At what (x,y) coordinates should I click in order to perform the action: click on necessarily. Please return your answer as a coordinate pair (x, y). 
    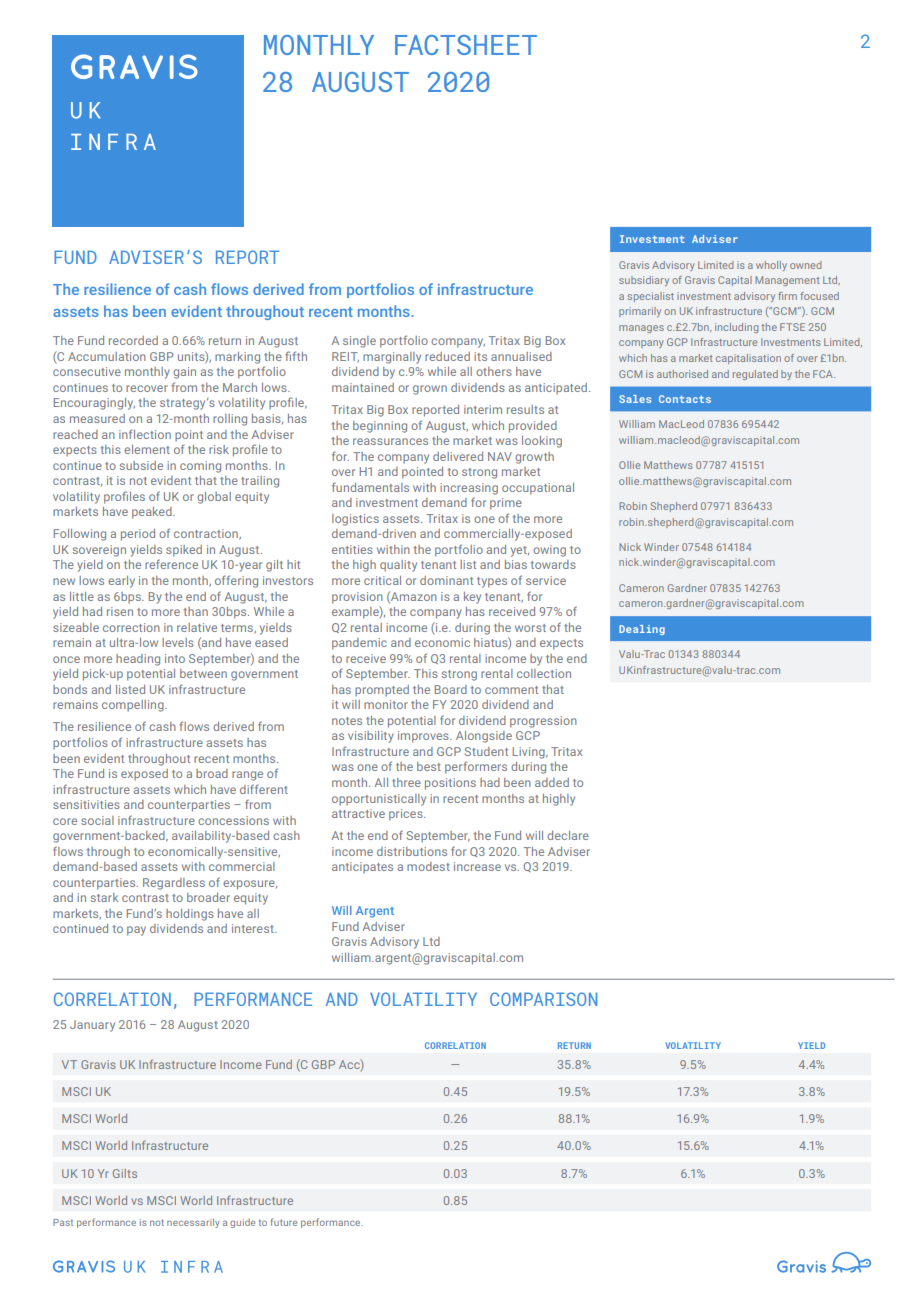
    Looking at the image, I should click on (193, 1223).
